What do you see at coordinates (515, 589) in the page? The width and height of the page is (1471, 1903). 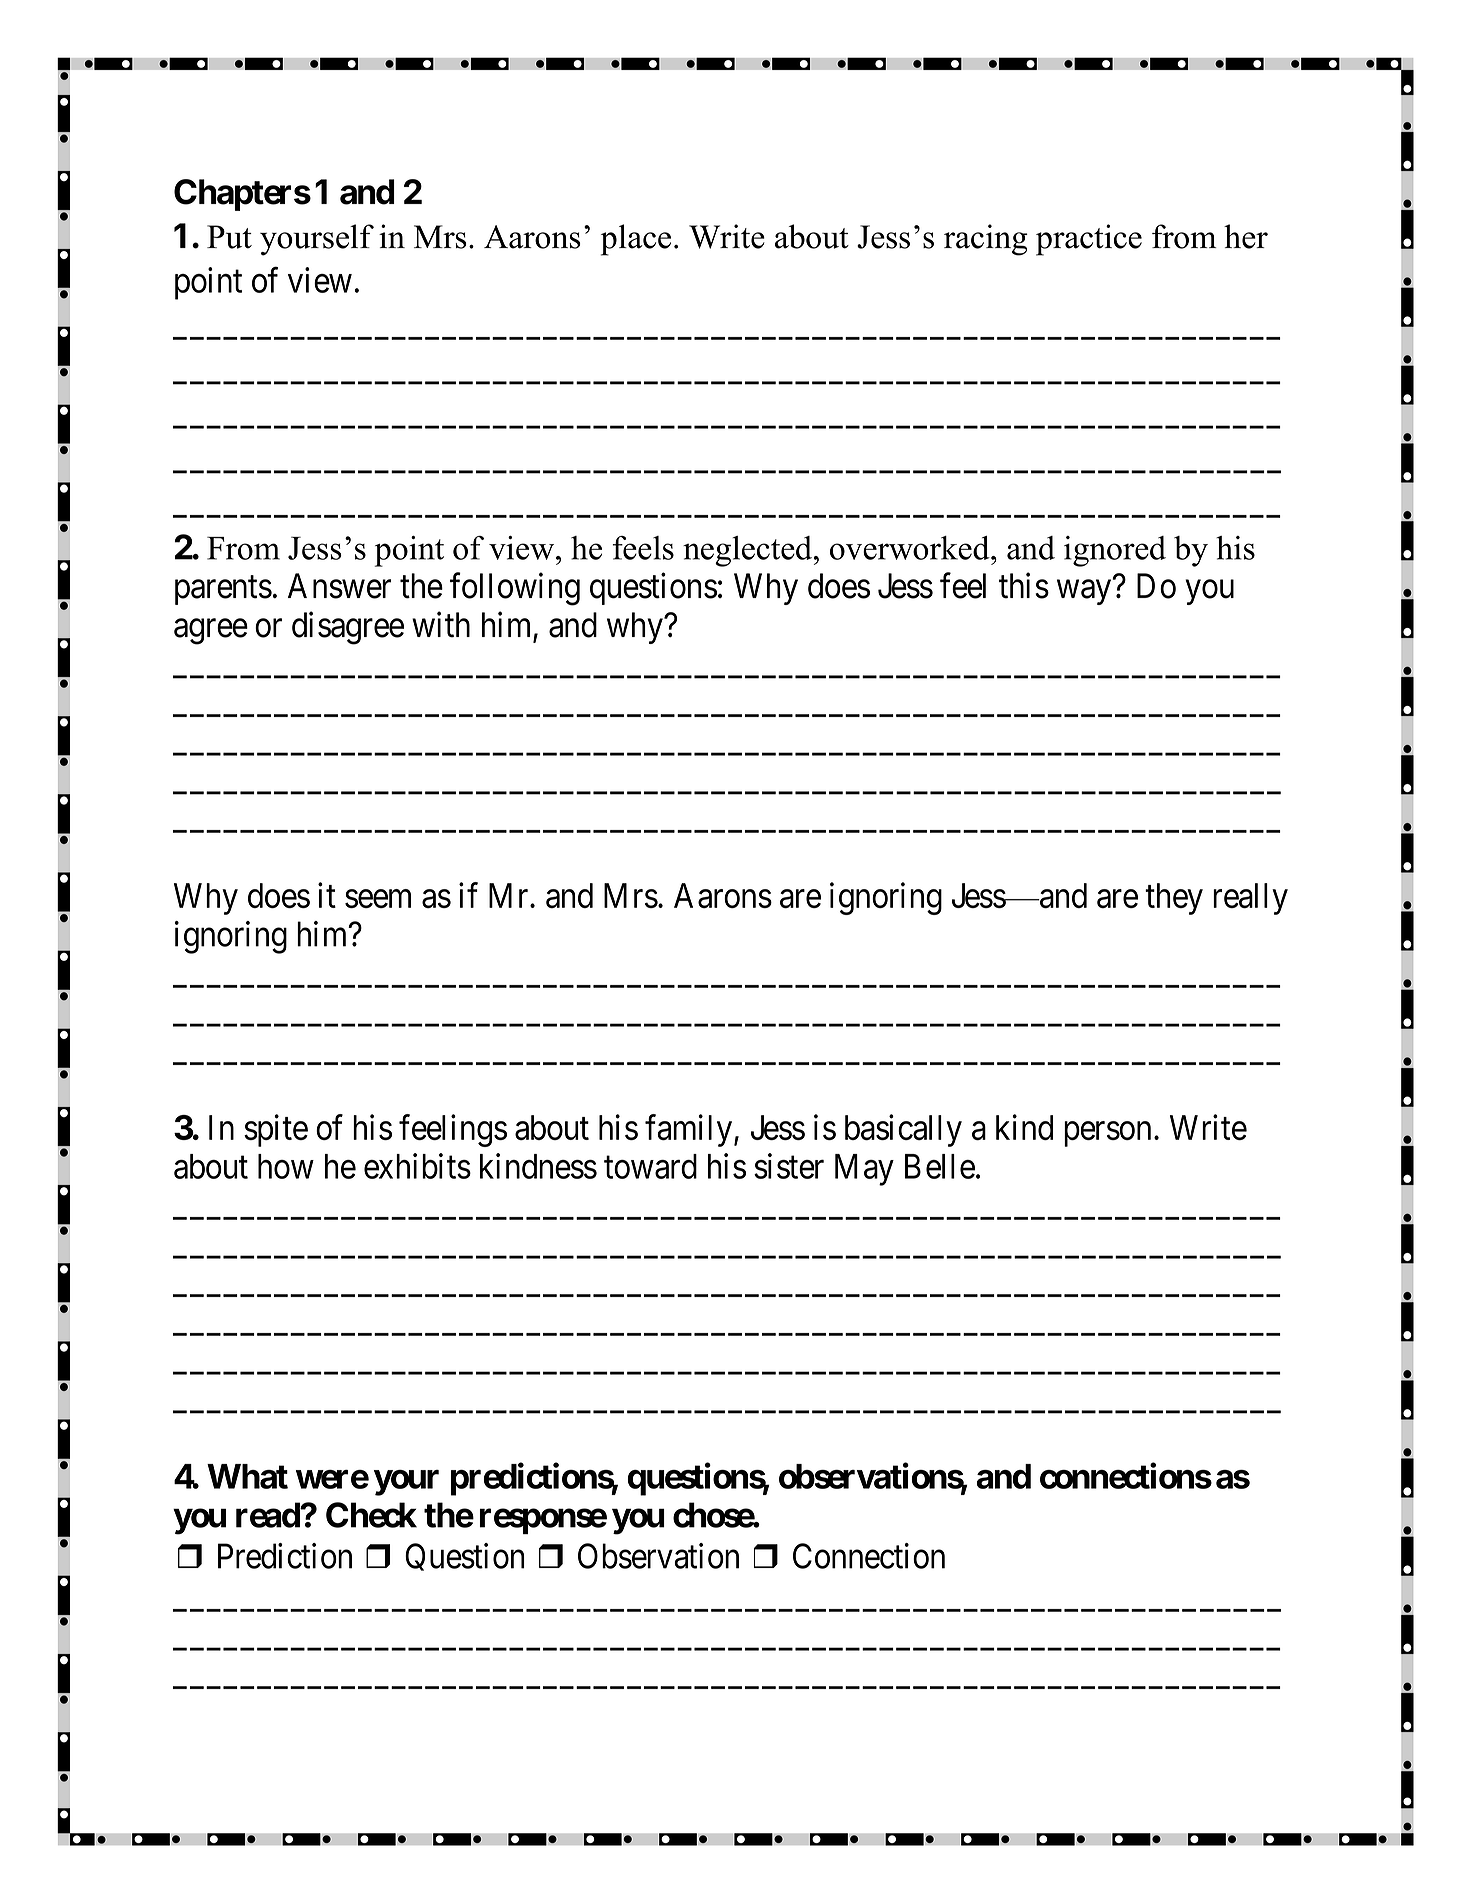 I see `following` at bounding box center [515, 589].
